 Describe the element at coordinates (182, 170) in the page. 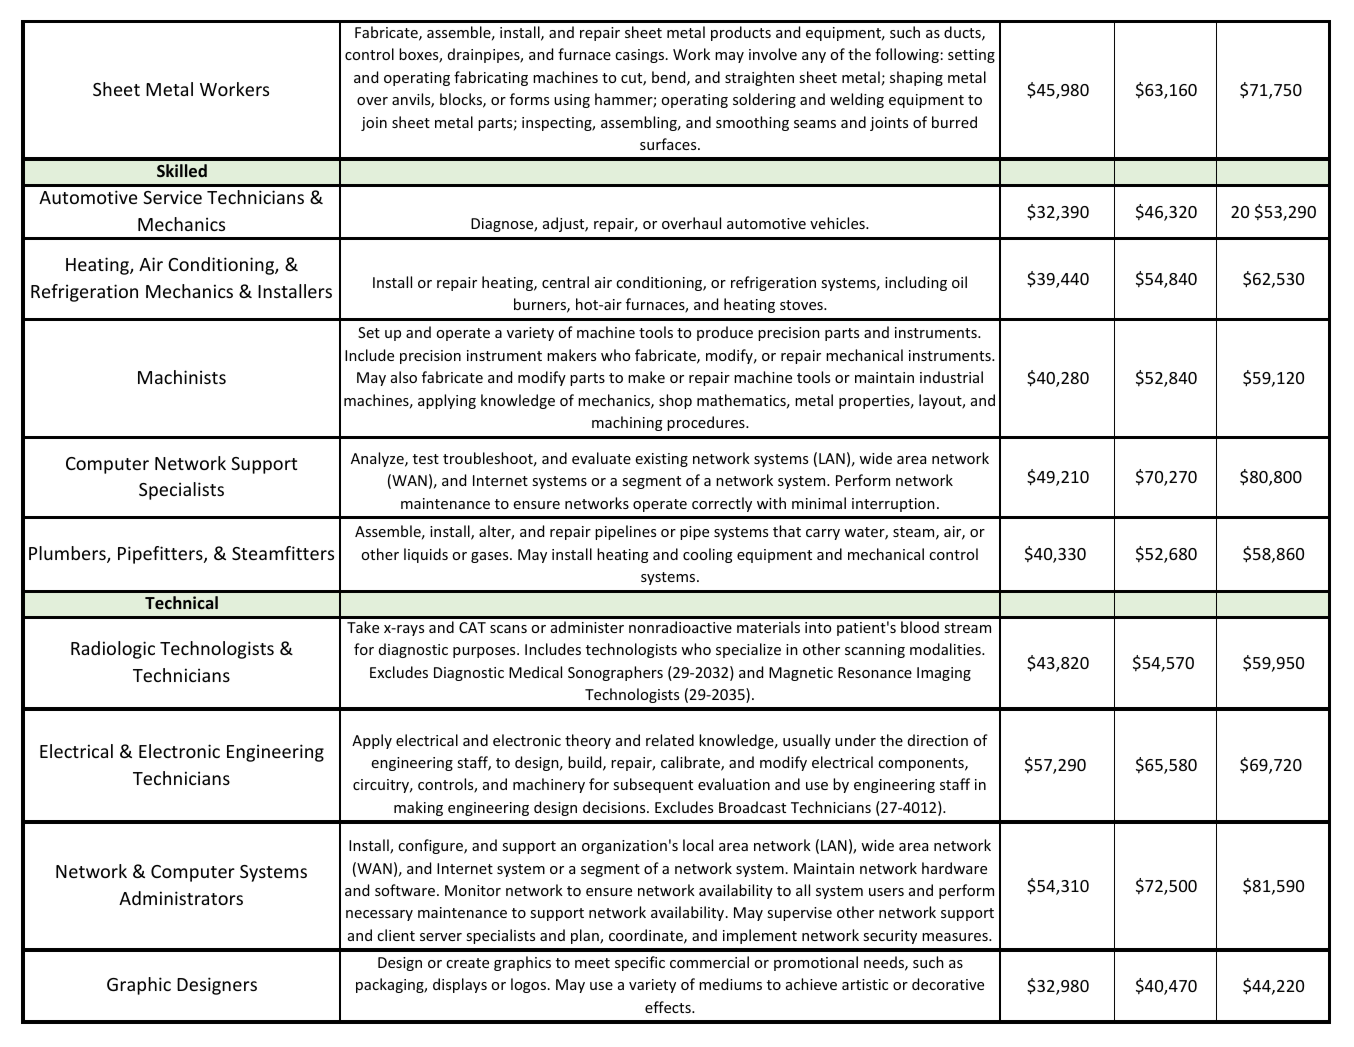

I see `Skilled` at that location.
